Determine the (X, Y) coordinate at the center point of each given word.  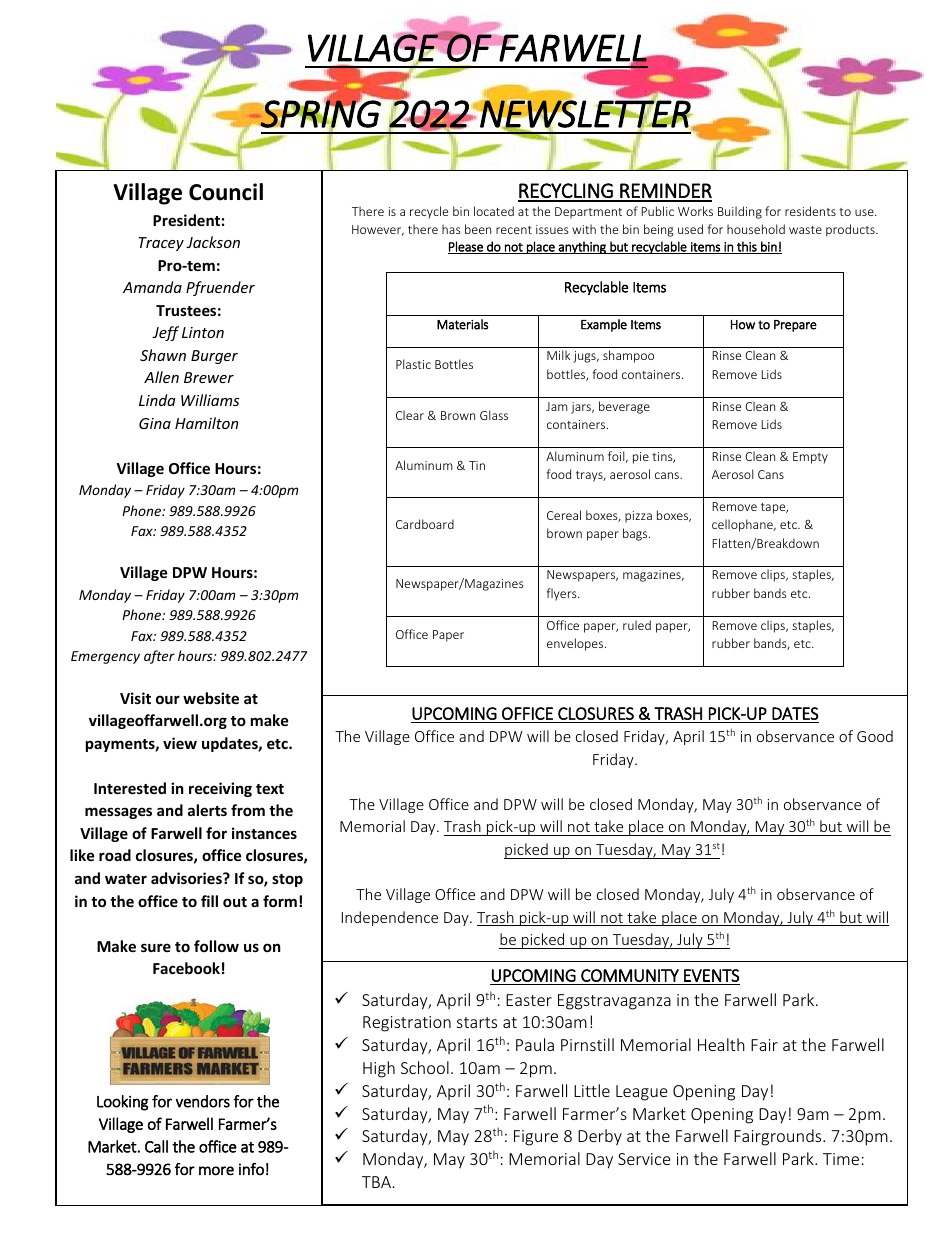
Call (156, 1146)
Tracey (161, 244)
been (478, 229)
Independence (390, 918)
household (756, 229)
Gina (155, 423)
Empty (810, 458)
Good (875, 736)
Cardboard (425, 524)
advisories (187, 878)
